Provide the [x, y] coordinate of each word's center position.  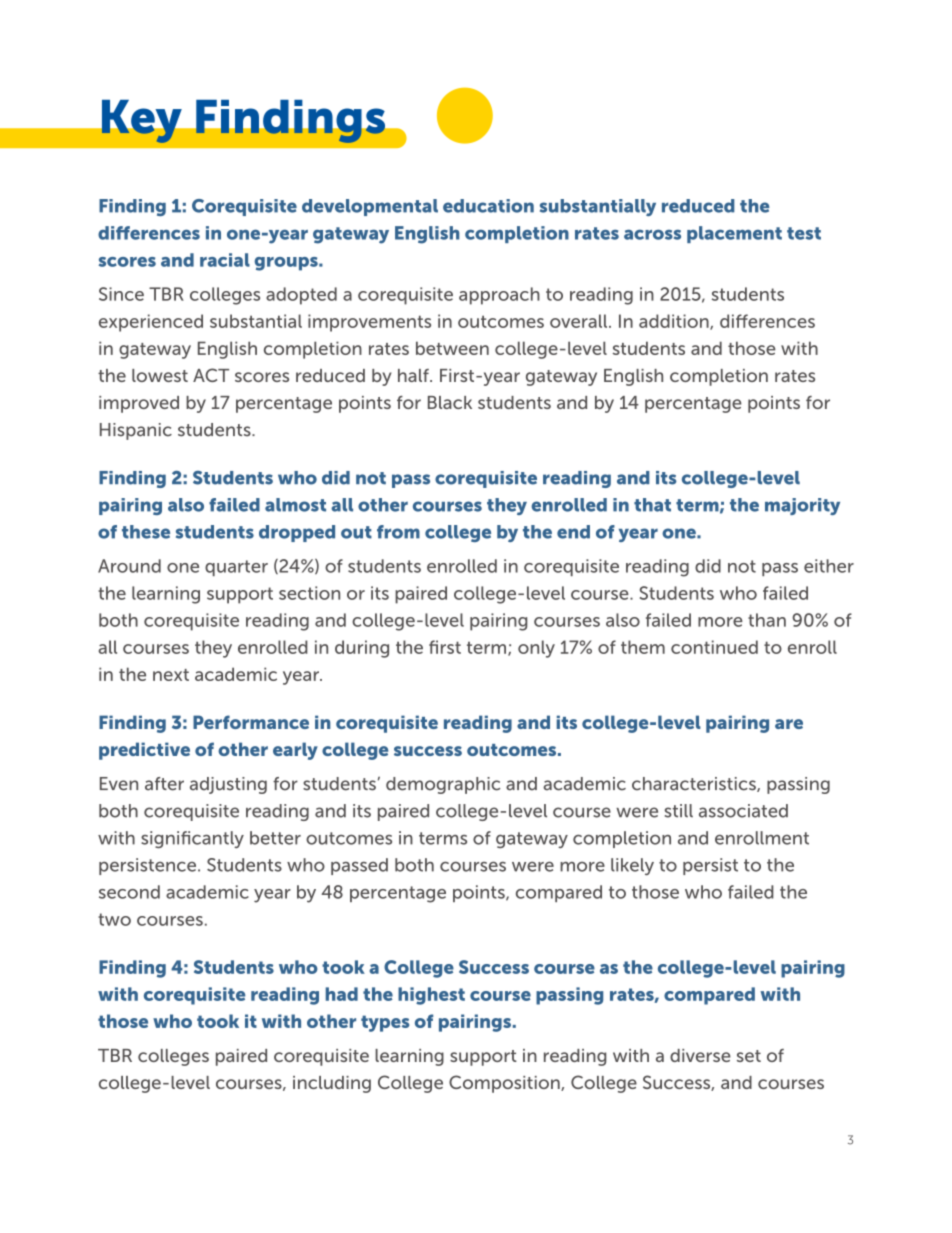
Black [450, 402]
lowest [160, 375]
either [829, 566]
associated [743, 811]
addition [675, 322]
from [398, 532]
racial [225, 260]
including [332, 1084]
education [488, 206]
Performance [251, 722]
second [129, 892]
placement [734, 234]
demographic [443, 785]
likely [632, 866]
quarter [236, 568]
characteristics [695, 784]
